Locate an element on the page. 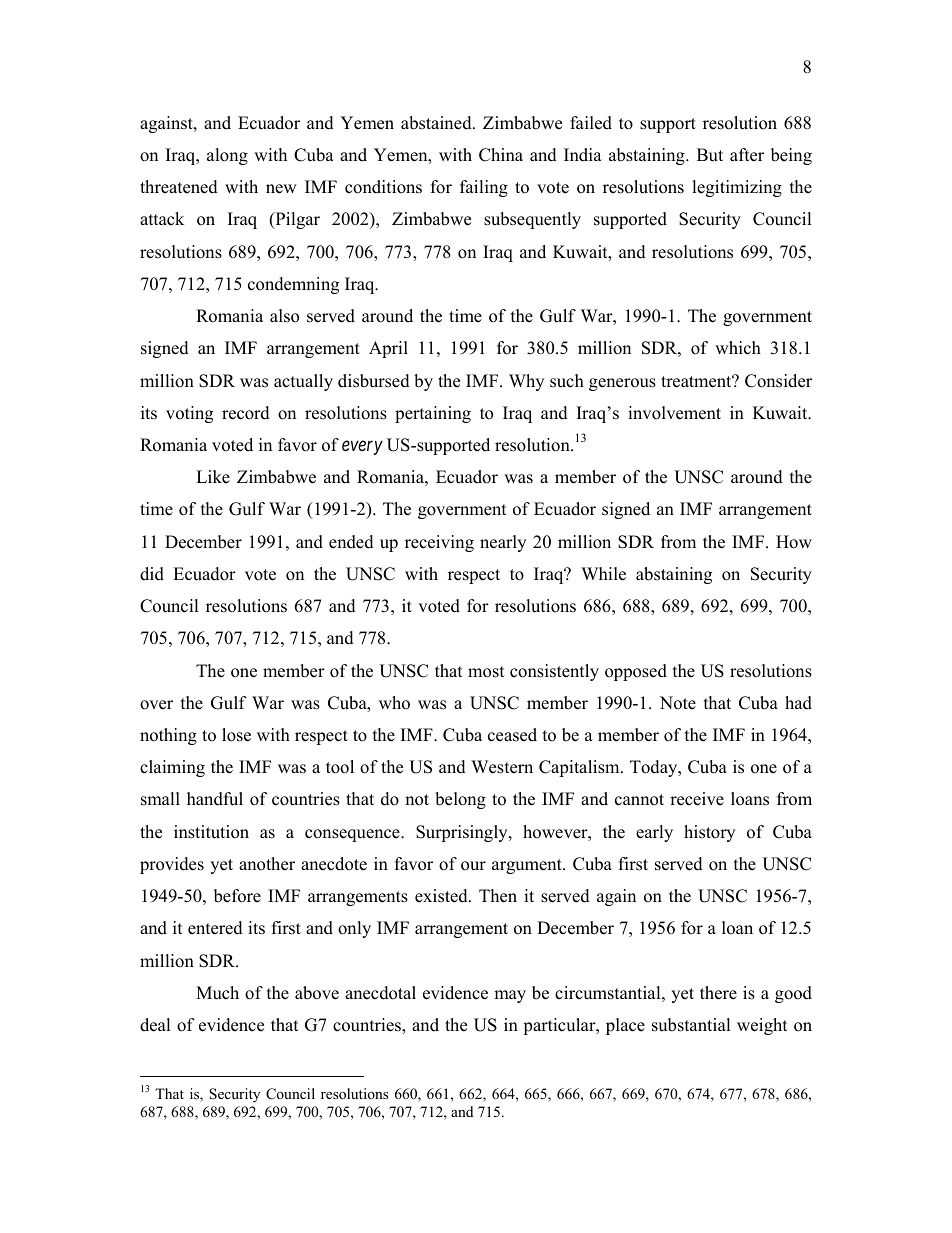 The image size is (952, 1233). But is located at coordinates (710, 155).
